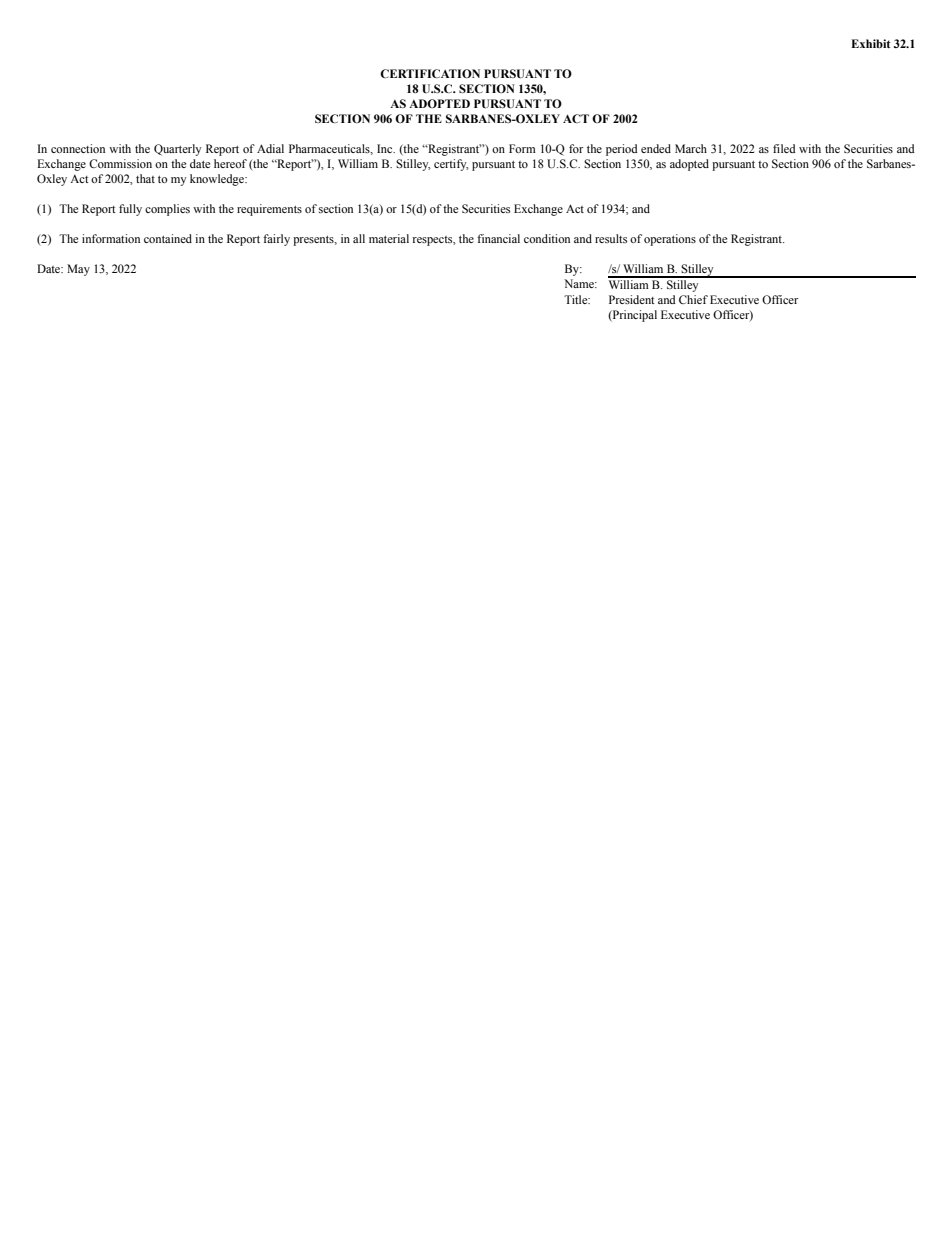 Image resolution: width=952 pixels, height=1233 pixels. What do you see at coordinates (871, 43) in the screenshot?
I see `Exhibit` at bounding box center [871, 43].
